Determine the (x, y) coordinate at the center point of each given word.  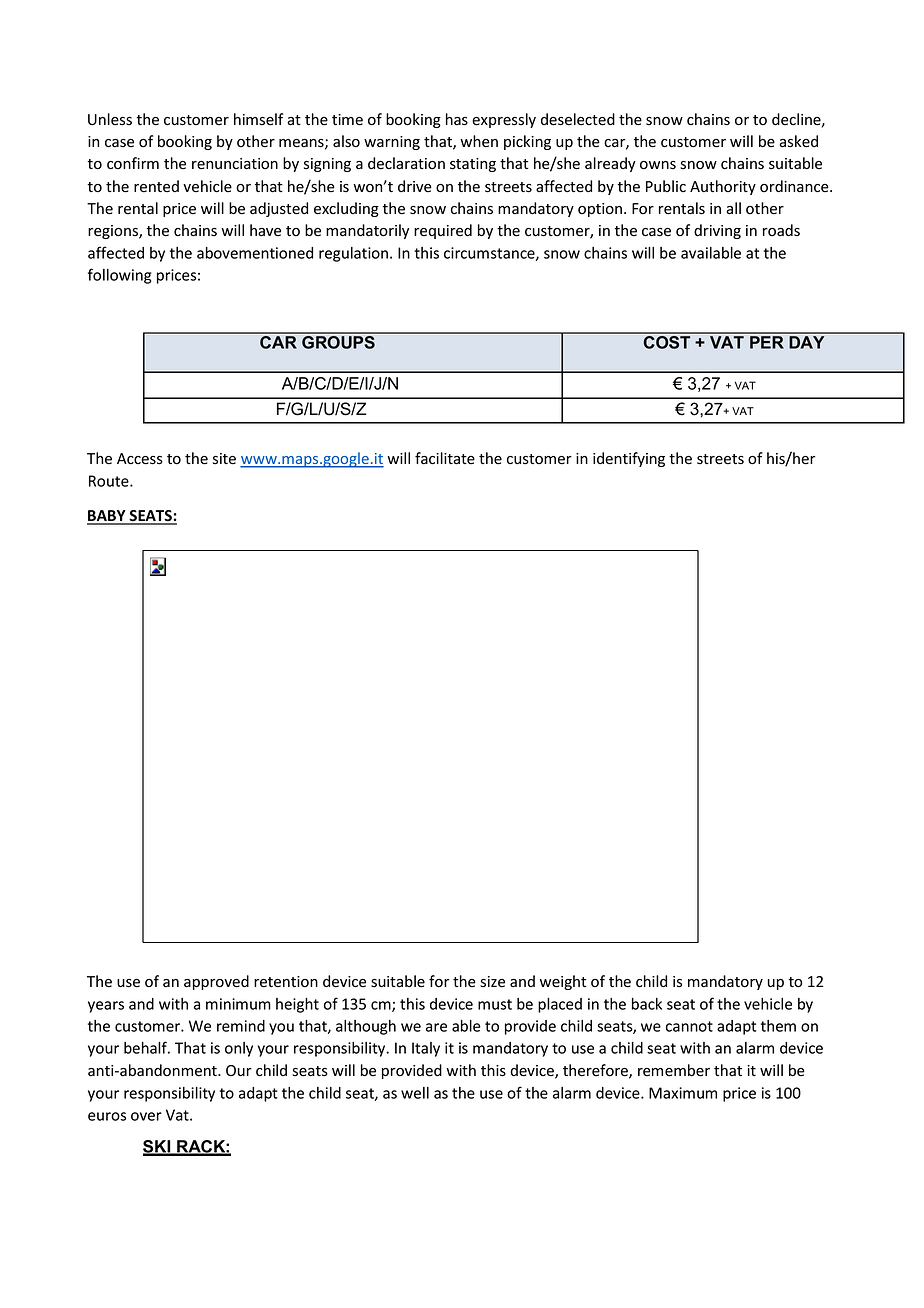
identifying (629, 459)
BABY (107, 517)
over (146, 1116)
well (415, 1093)
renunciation (235, 164)
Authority (723, 187)
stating (473, 165)
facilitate (445, 458)
